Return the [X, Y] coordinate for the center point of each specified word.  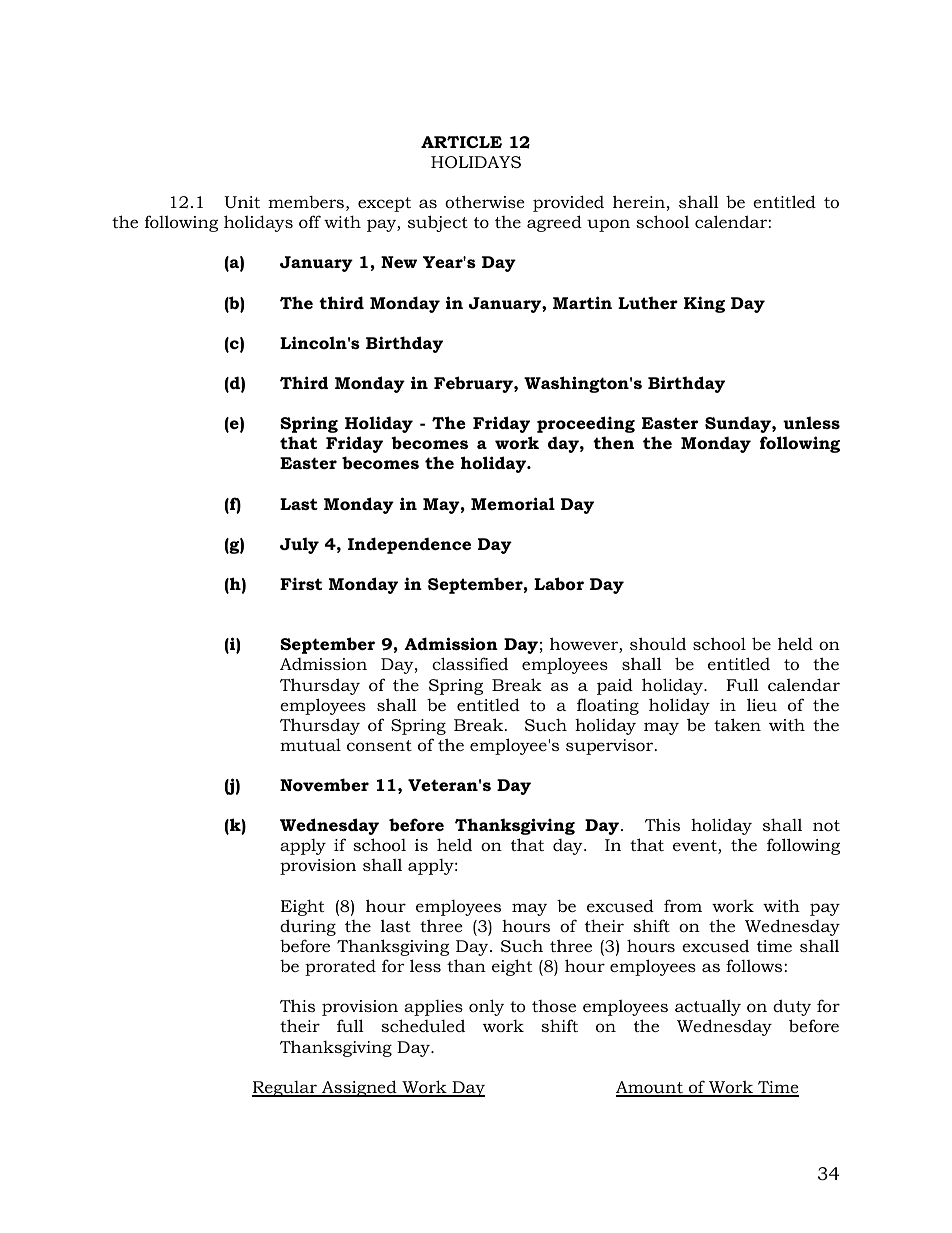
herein [639, 201]
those [554, 1006]
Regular [285, 1089]
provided [568, 203]
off [310, 221]
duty [792, 1007]
